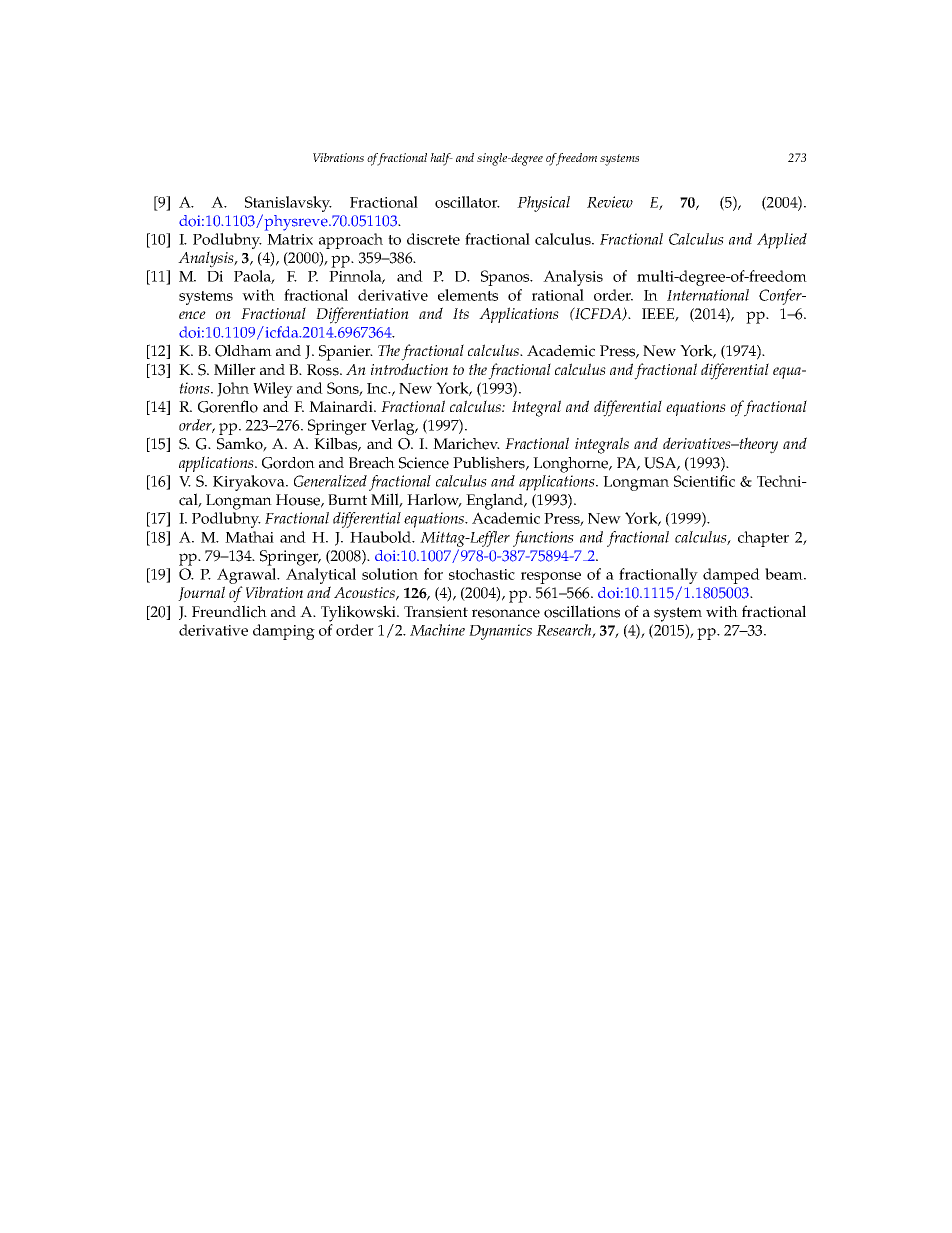 Image resolution: width=952 pixels, height=1233 pixels. What do you see at coordinates (330, 481) in the document?
I see `Generalized` at bounding box center [330, 481].
